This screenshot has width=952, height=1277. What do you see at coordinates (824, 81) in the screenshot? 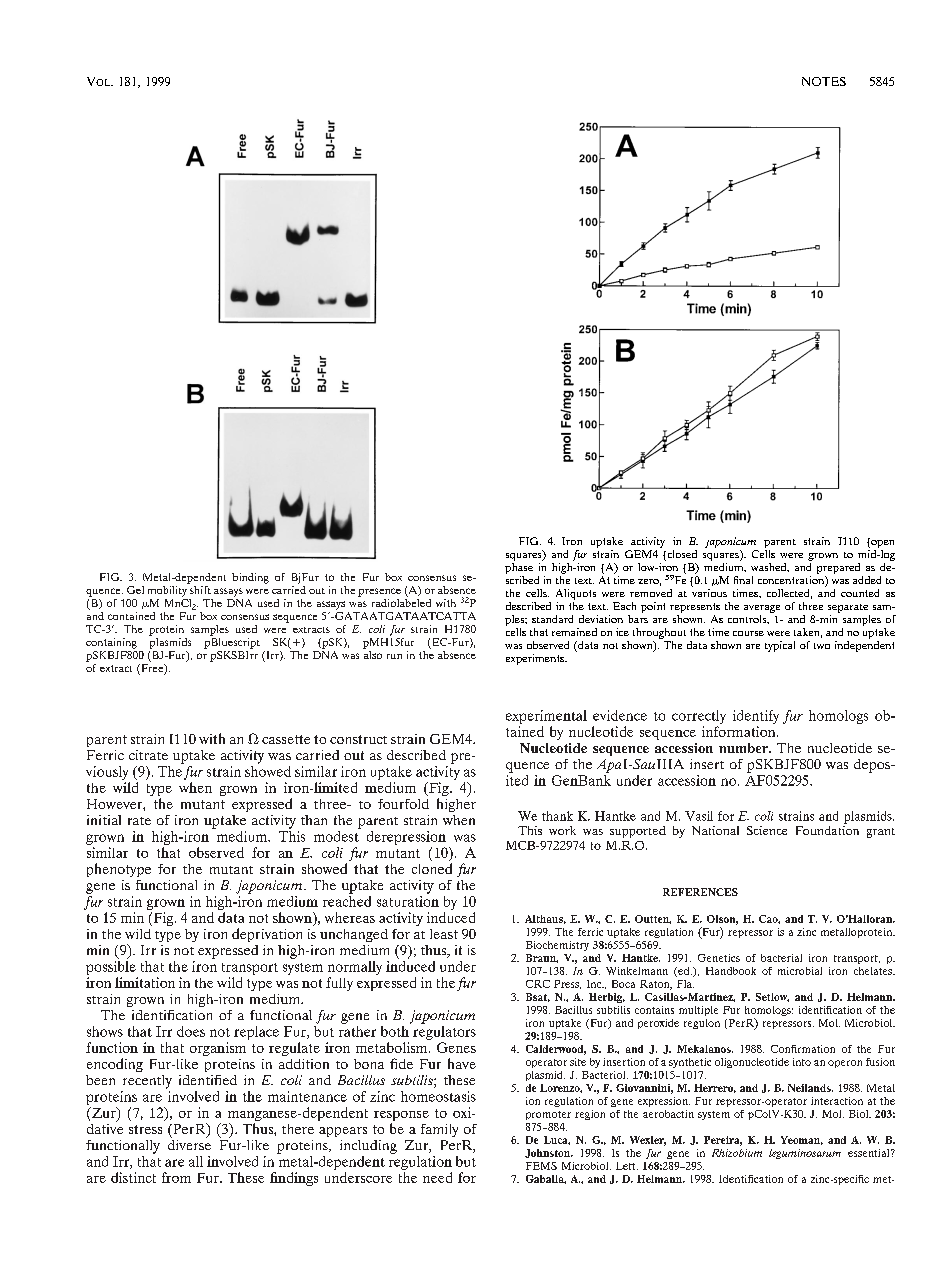
I see `NOTES` at bounding box center [824, 81].
